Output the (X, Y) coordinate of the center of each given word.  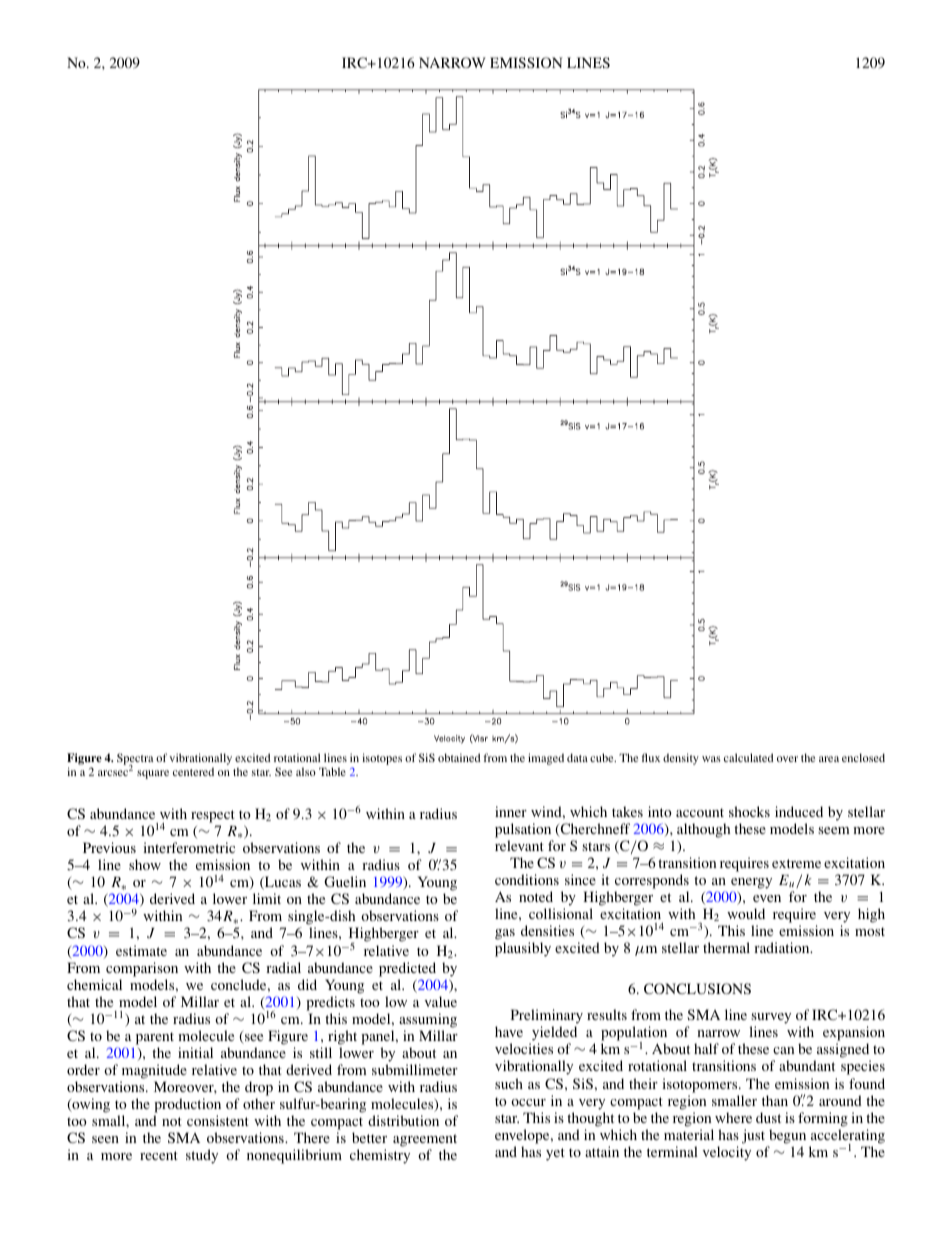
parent (155, 1038)
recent (159, 1155)
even (767, 898)
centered (193, 771)
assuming (428, 1020)
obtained (459, 757)
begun (787, 1136)
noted (536, 896)
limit (267, 898)
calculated (748, 757)
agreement (425, 1142)
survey (770, 1020)
